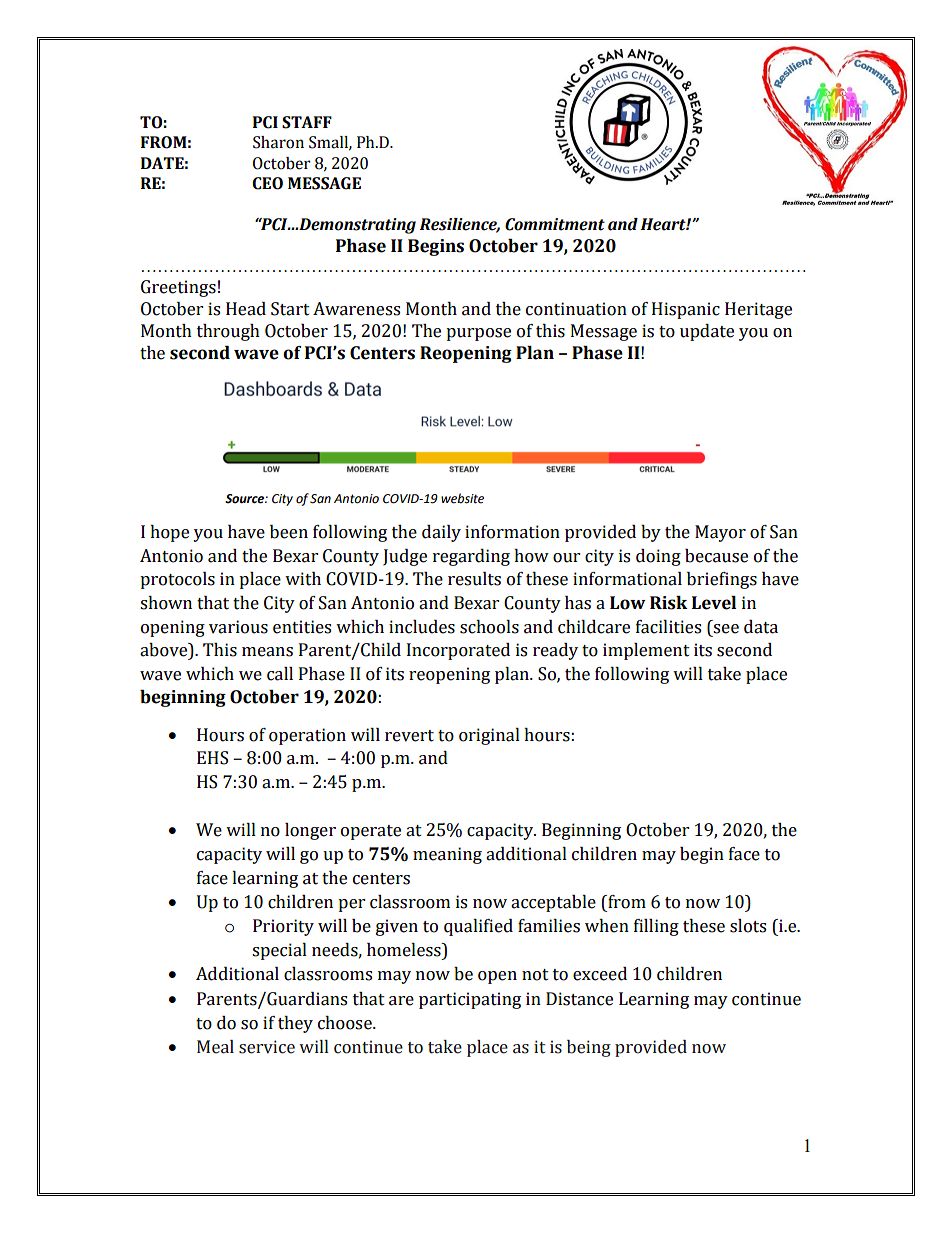 The image size is (952, 1233). What do you see at coordinates (238, 627) in the screenshot?
I see `various` at bounding box center [238, 627].
